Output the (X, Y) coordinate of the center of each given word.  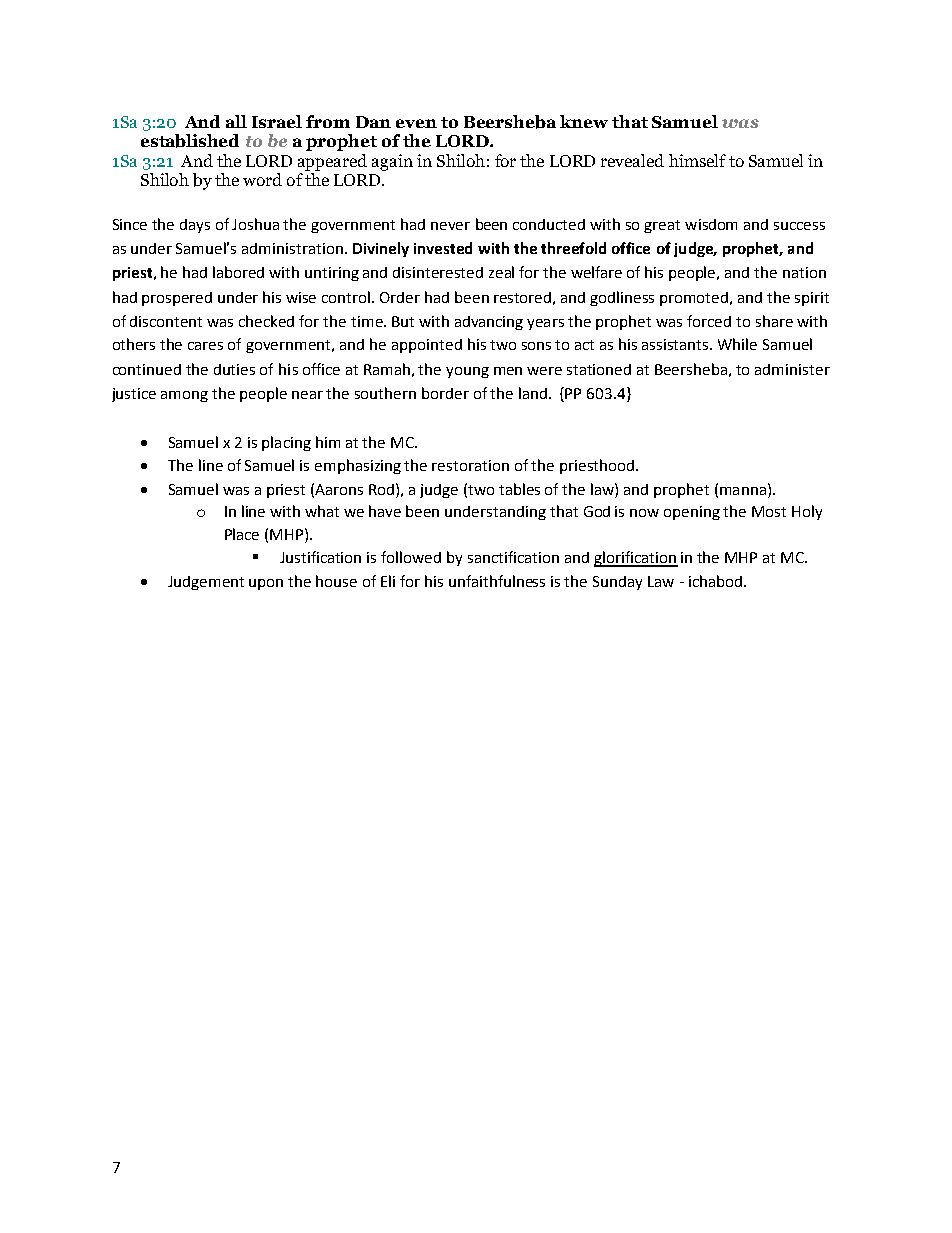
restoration (470, 465)
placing (286, 443)
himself (697, 160)
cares (205, 346)
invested (443, 248)
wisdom (711, 224)
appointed (427, 346)
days (195, 226)
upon (266, 584)
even (416, 123)
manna (743, 491)
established (190, 141)
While (737, 344)
